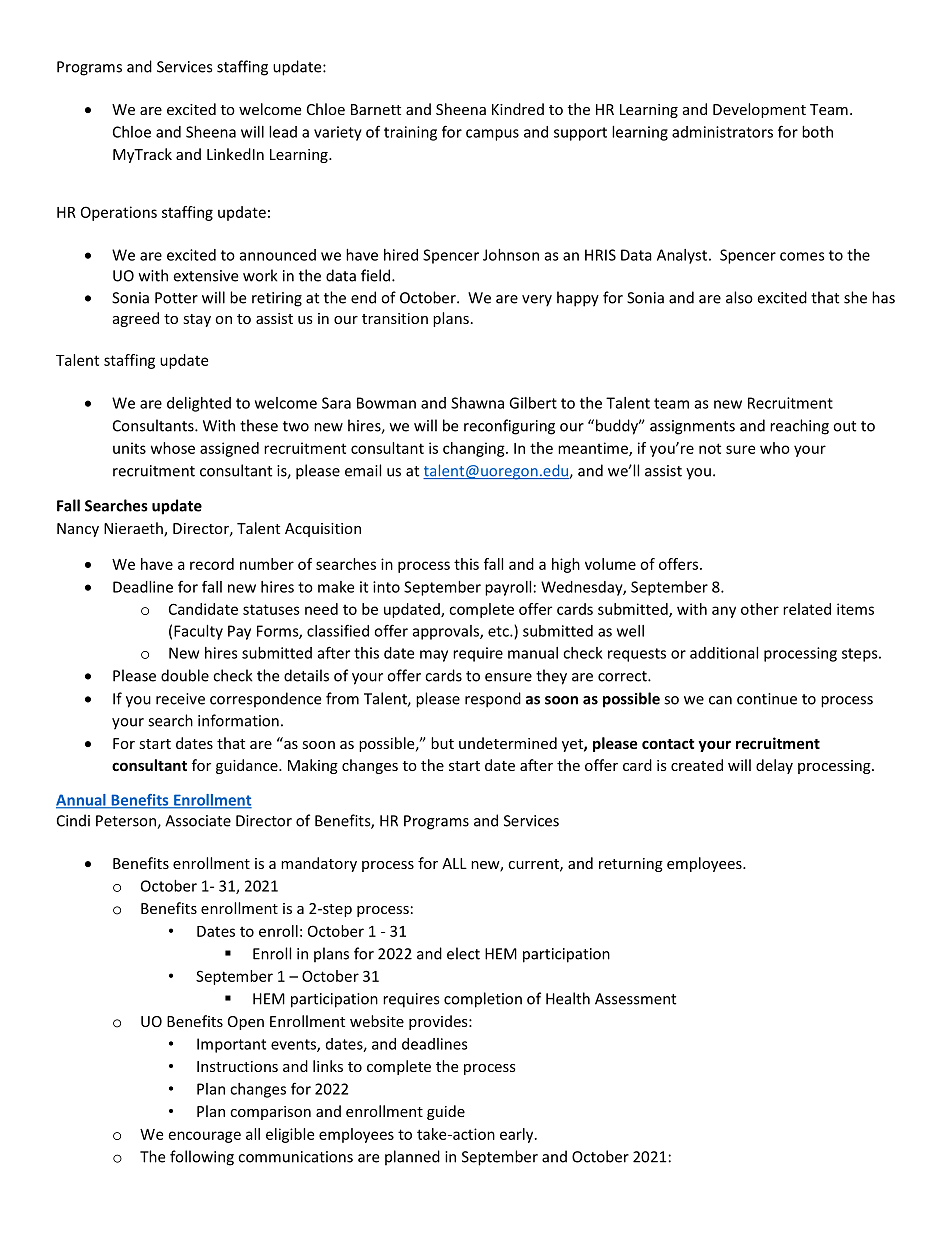 This screenshot has width=952, height=1233. Describe the element at coordinates (198, 632) in the screenshot. I see `Faculty` at that location.
